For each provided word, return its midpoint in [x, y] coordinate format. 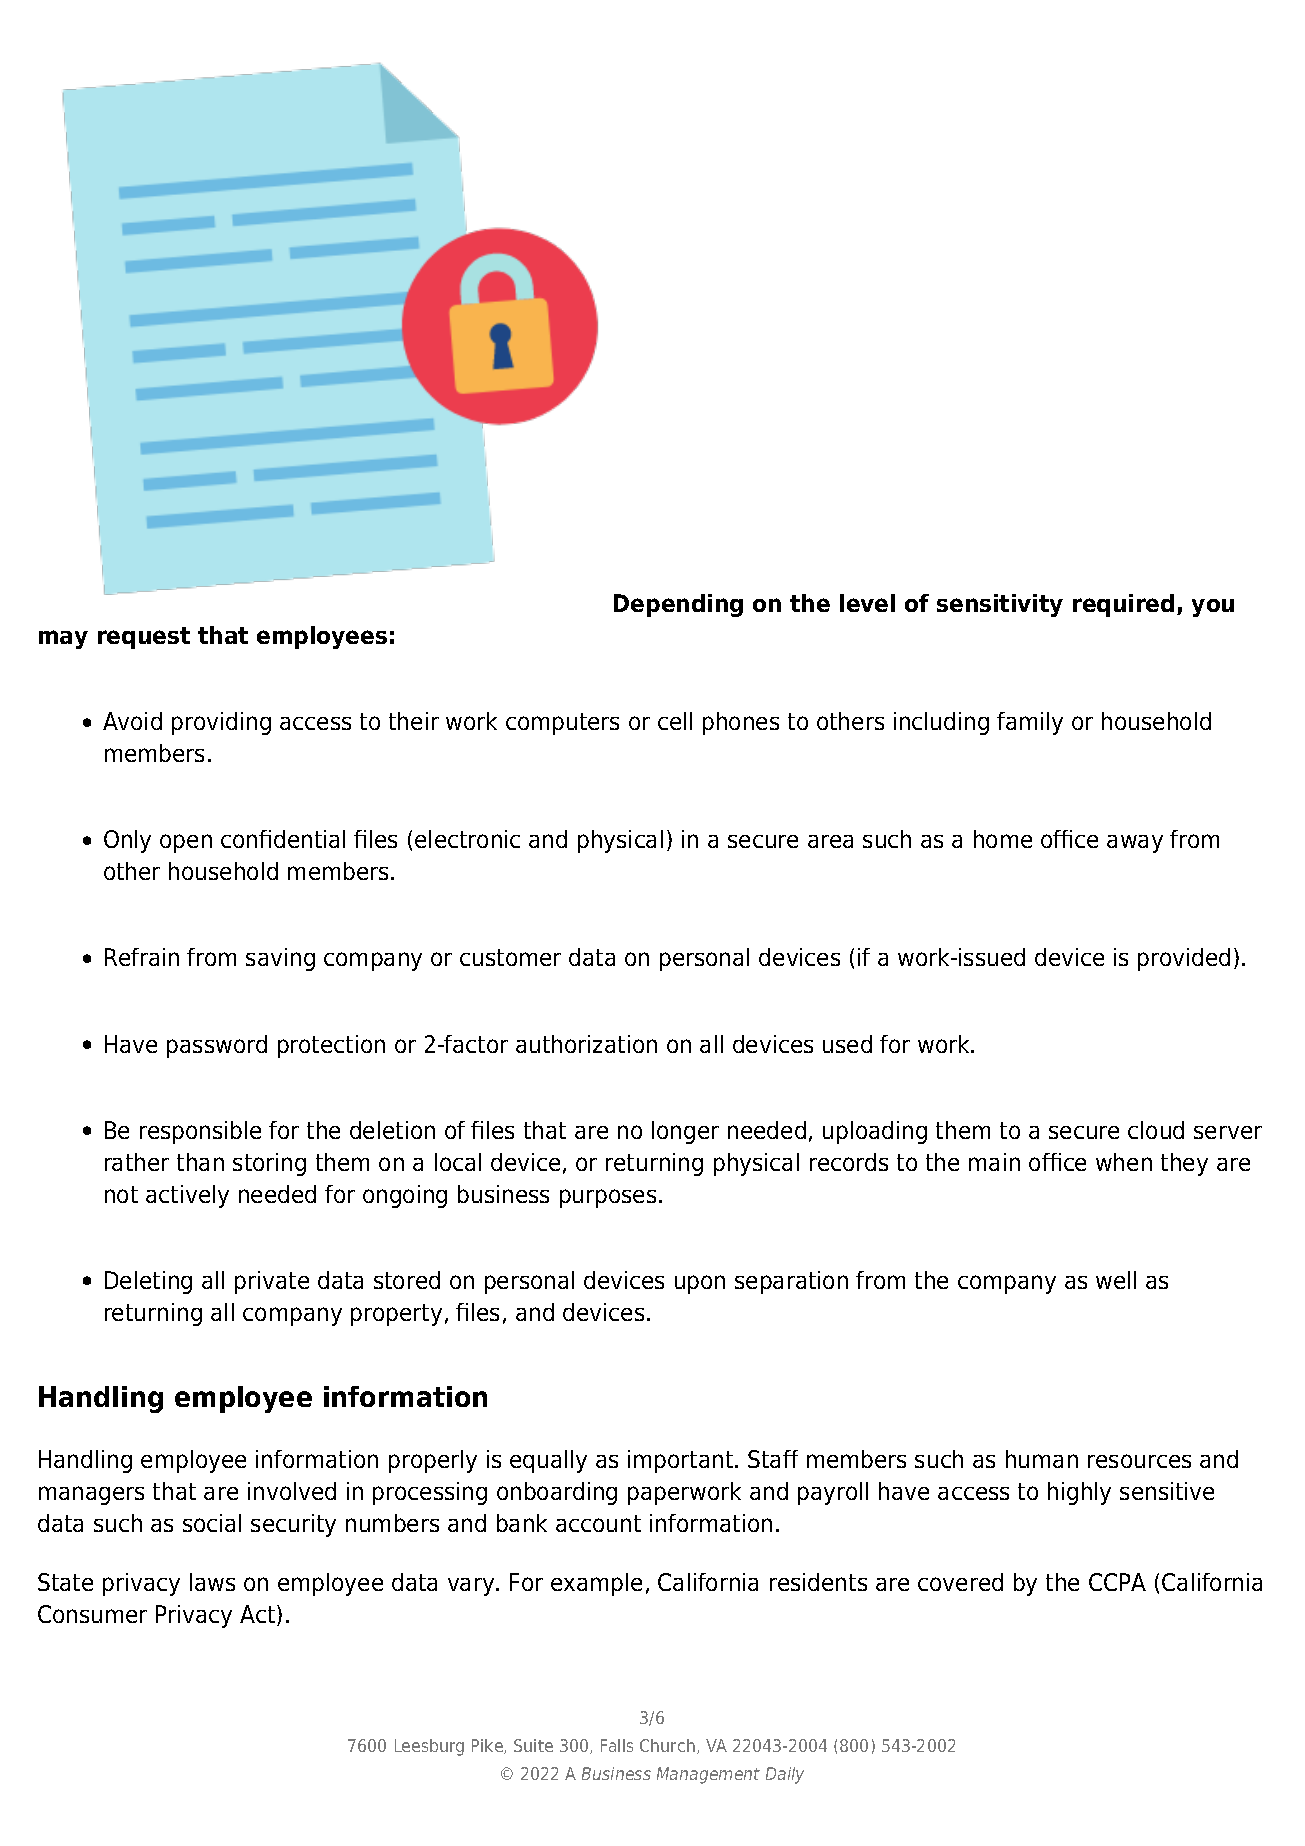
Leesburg [429, 1747]
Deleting [148, 1282]
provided [1184, 959]
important [682, 1461]
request [144, 638]
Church [667, 1745]
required [1123, 605]
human [1042, 1459]
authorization [586, 1044]
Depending [678, 605]
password [217, 1046]
